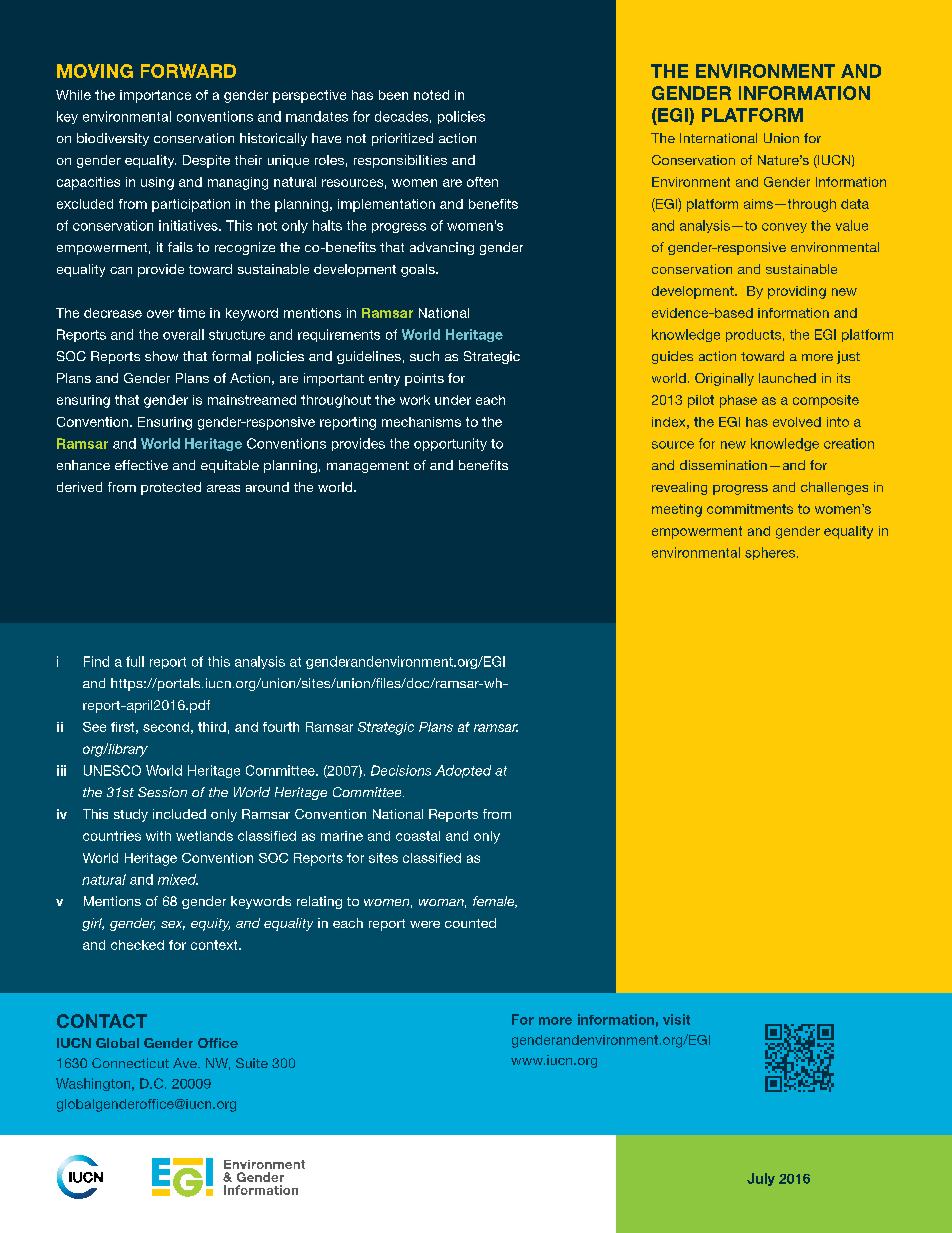 The width and height of the page is (952, 1233). What do you see at coordinates (463, 771) in the page?
I see `Adopted` at bounding box center [463, 771].
